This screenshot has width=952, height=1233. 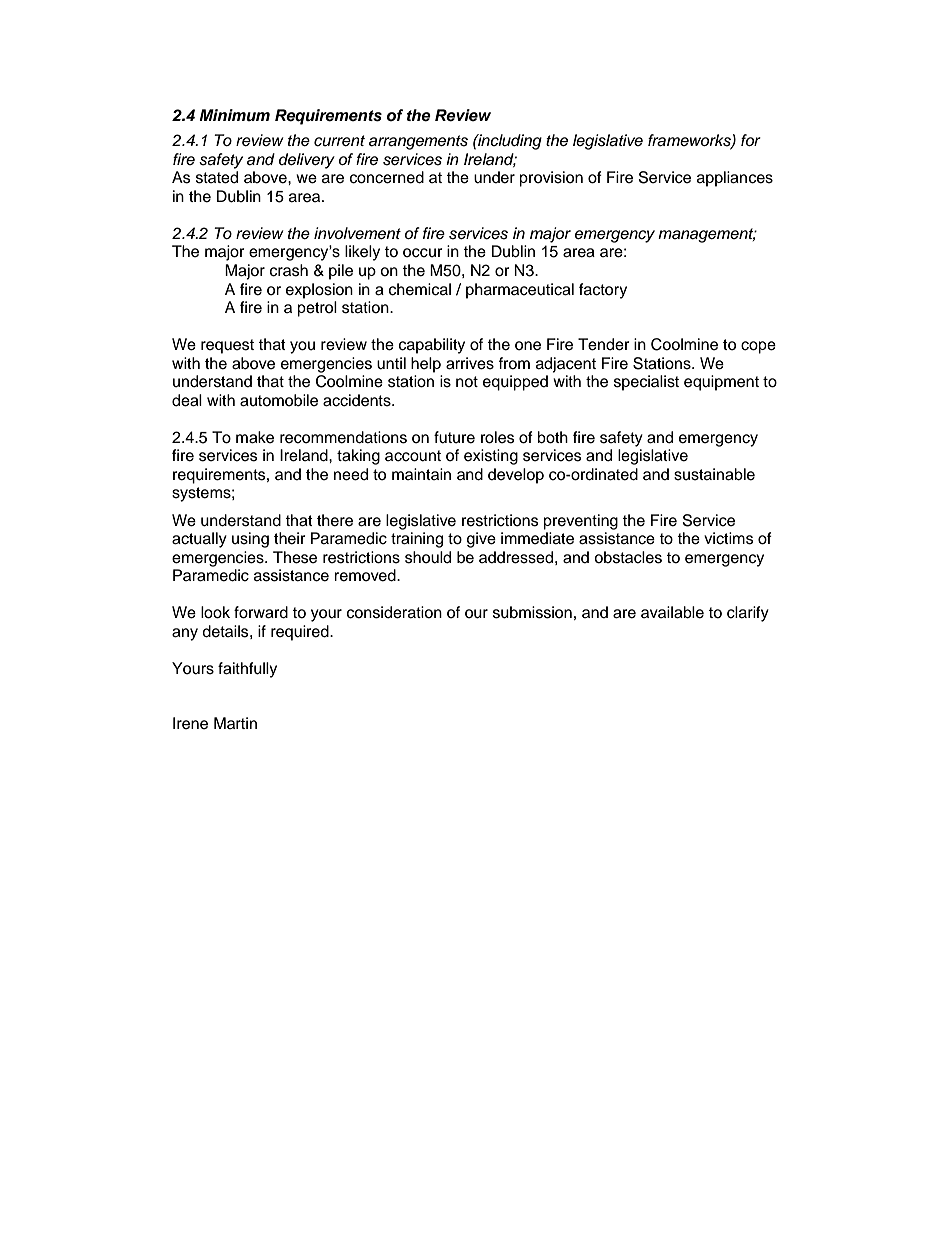 I want to click on arrangements, so click(x=418, y=142).
